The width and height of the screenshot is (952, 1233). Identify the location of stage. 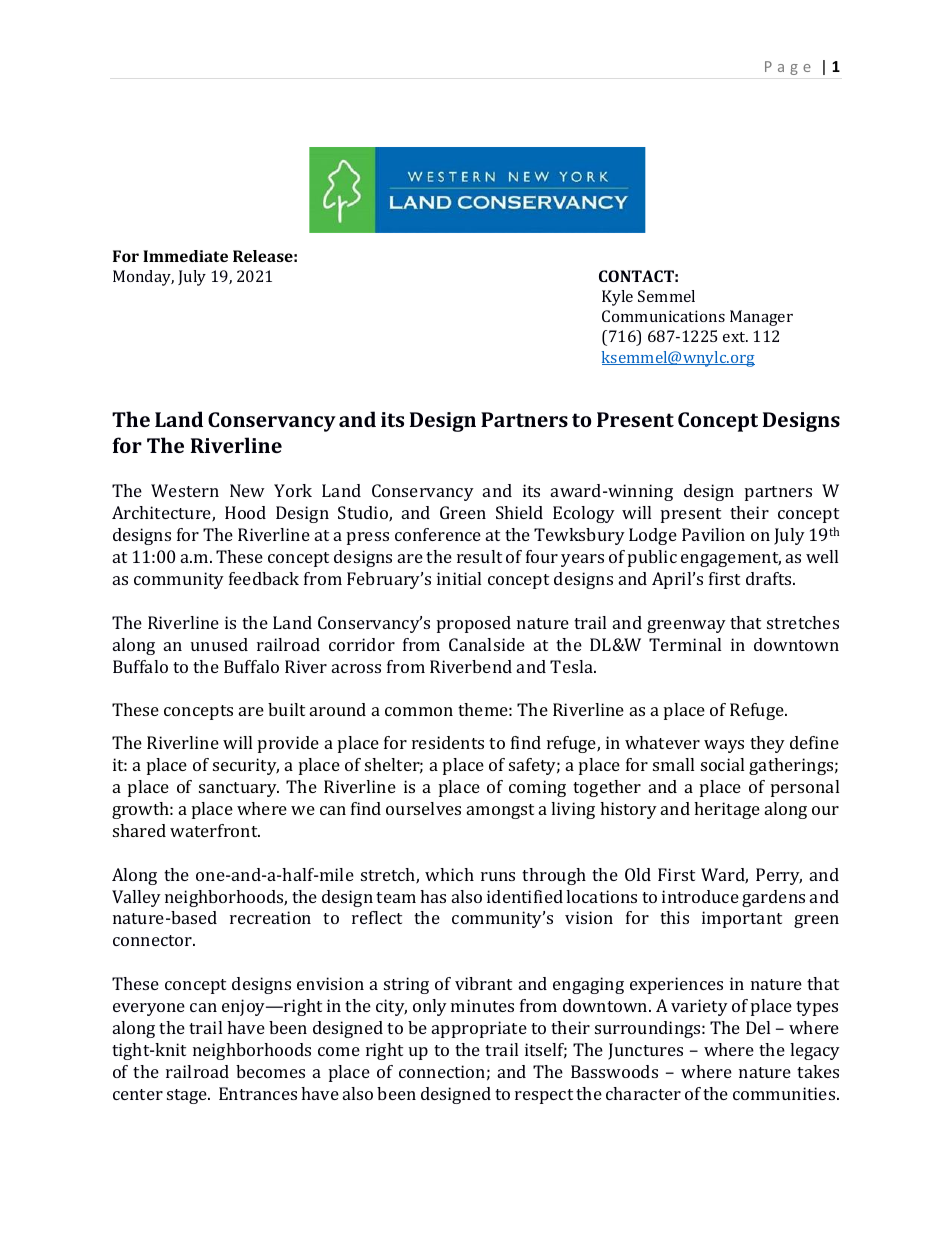
(188, 1096).
